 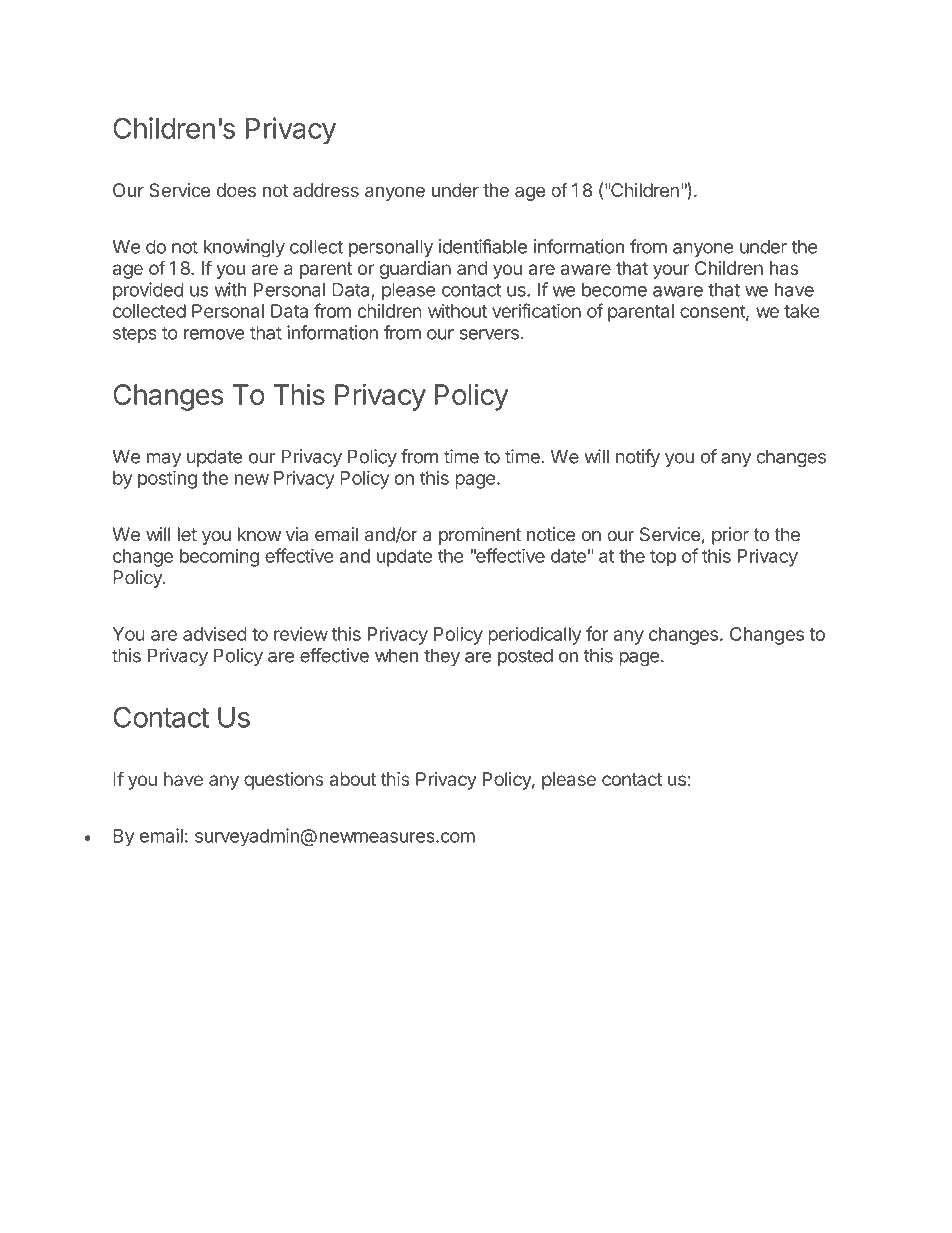 What do you see at coordinates (215, 634) in the document?
I see `advised` at bounding box center [215, 634].
